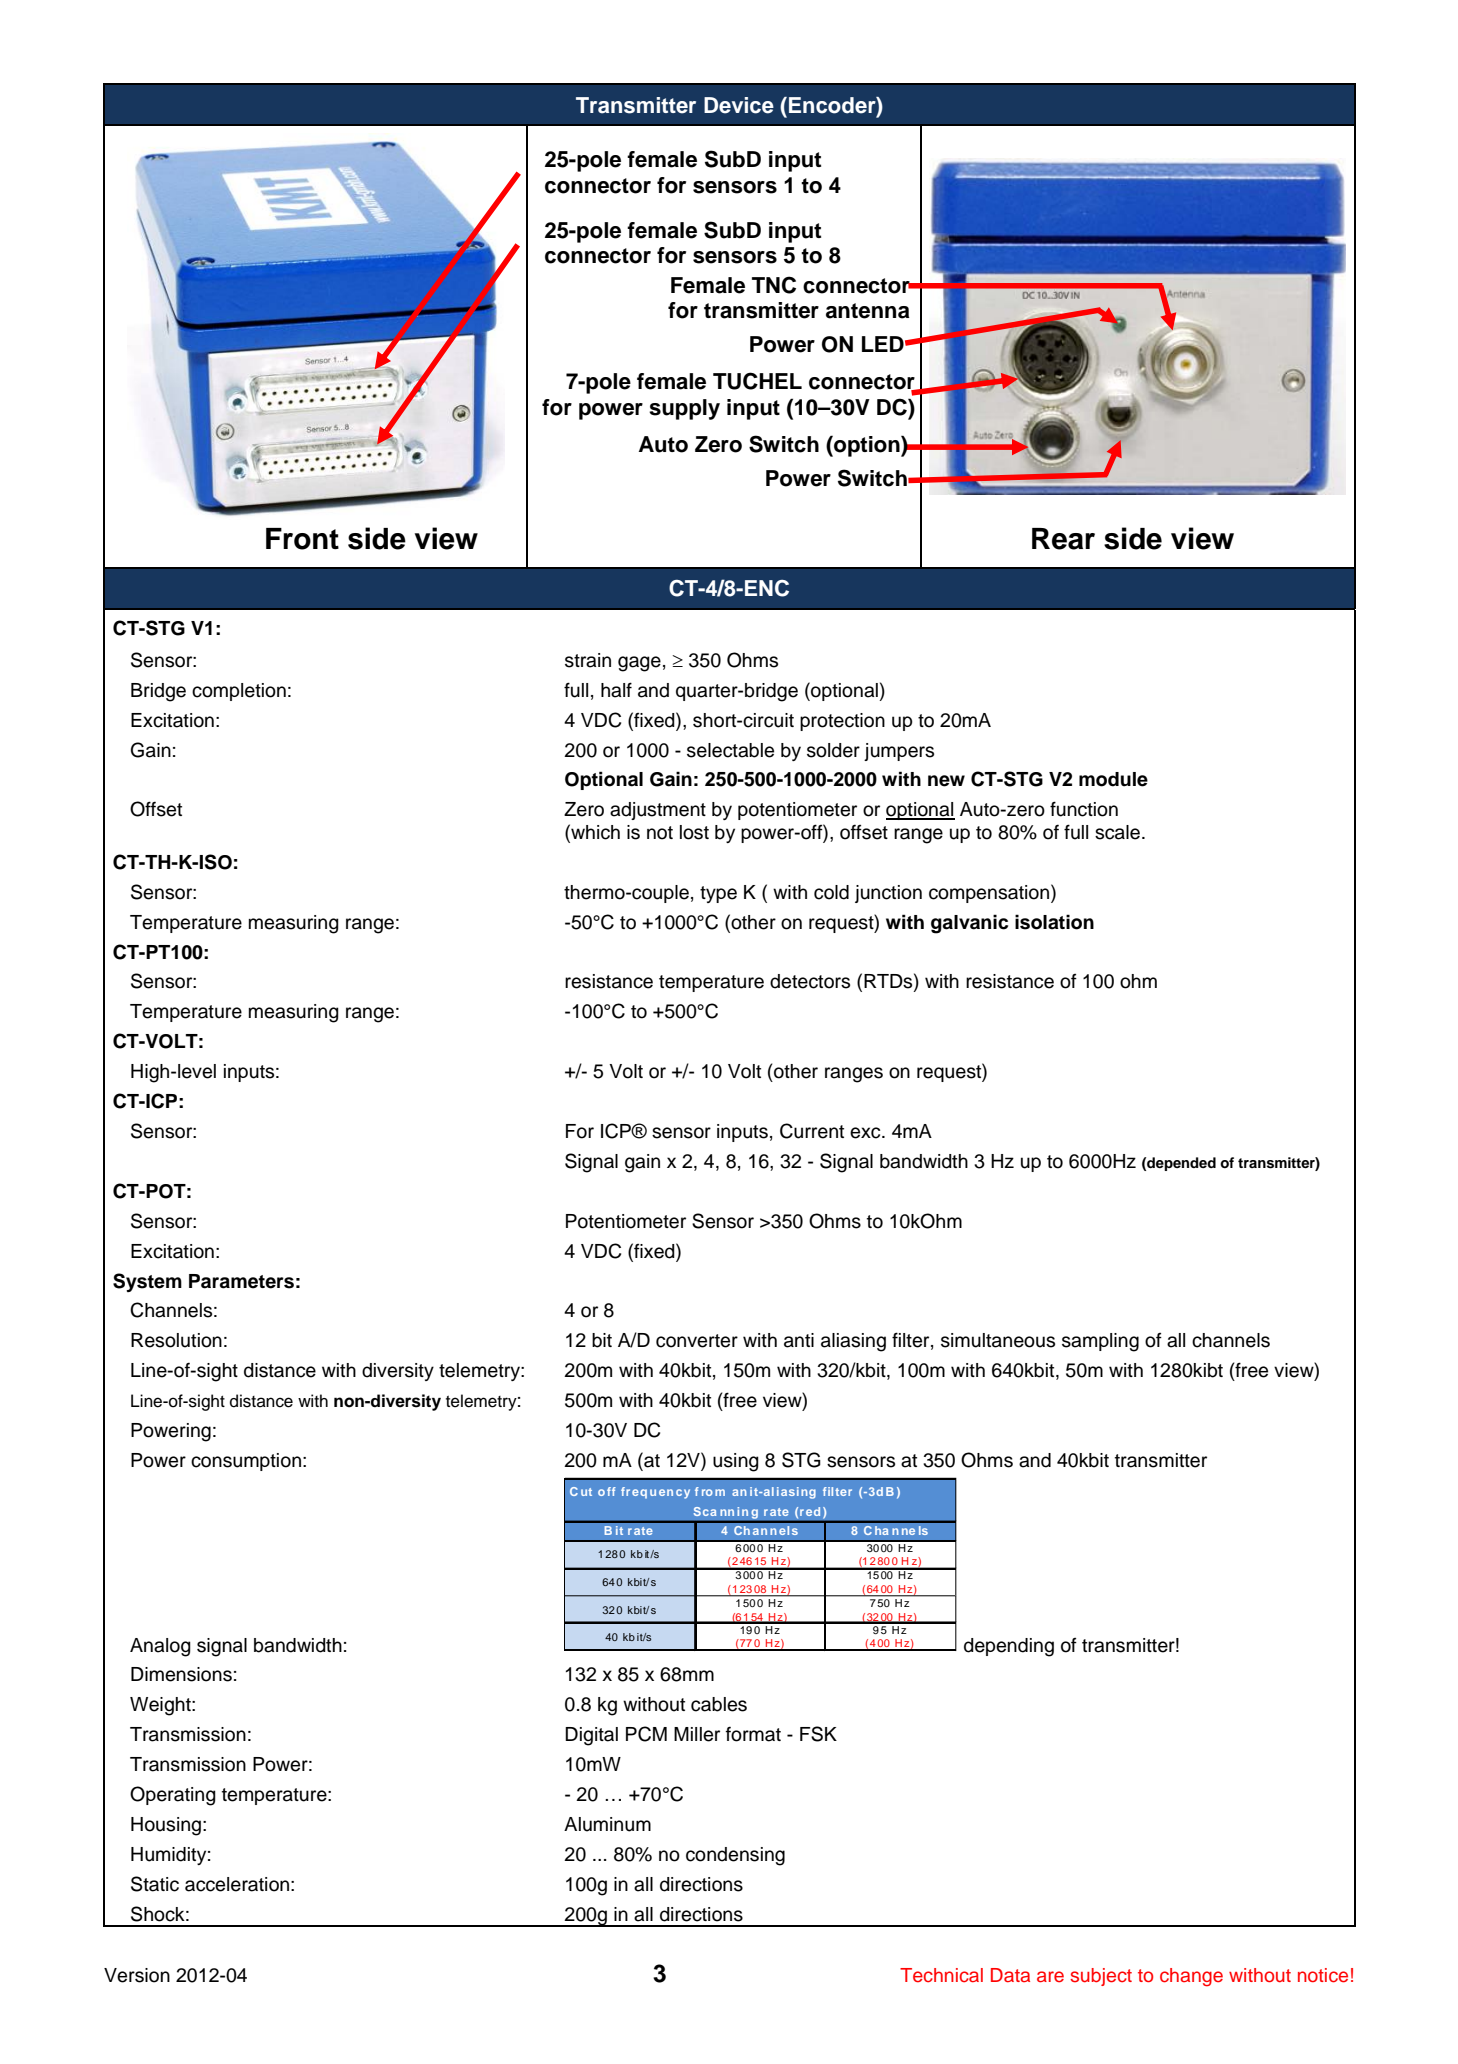 Image resolution: width=1458 pixels, height=2064 pixels. What do you see at coordinates (735, 1856) in the screenshot?
I see `condensing` at bounding box center [735, 1856].
